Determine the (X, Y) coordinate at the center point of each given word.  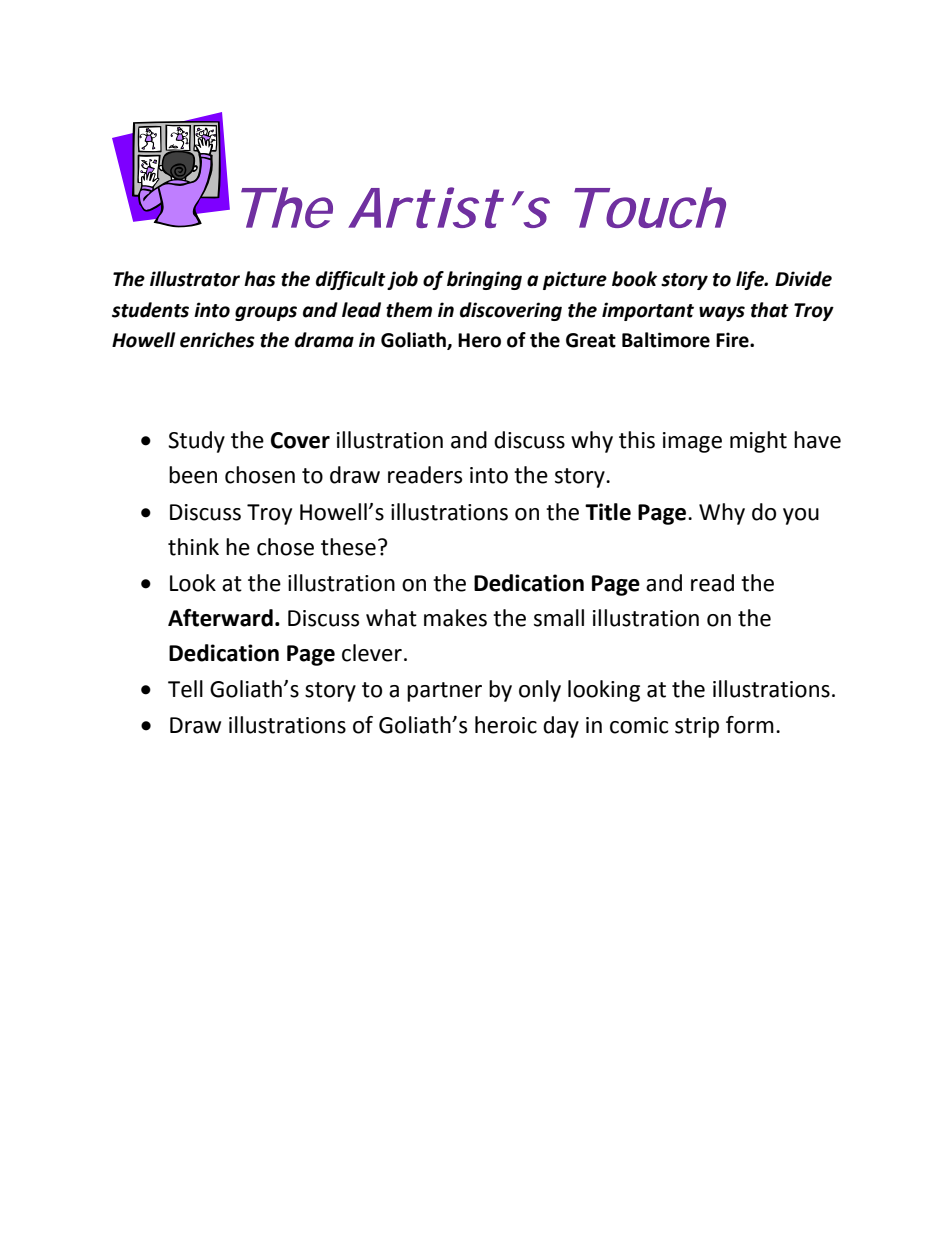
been (193, 475)
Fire (733, 340)
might (758, 442)
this (637, 440)
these (348, 547)
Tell (185, 689)
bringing (484, 280)
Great (591, 340)
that (770, 310)
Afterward (220, 618)
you (801, 516)
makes (455, 618)
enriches (217, 340)
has (260, 279)
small (559, 618)
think (193, 547)
